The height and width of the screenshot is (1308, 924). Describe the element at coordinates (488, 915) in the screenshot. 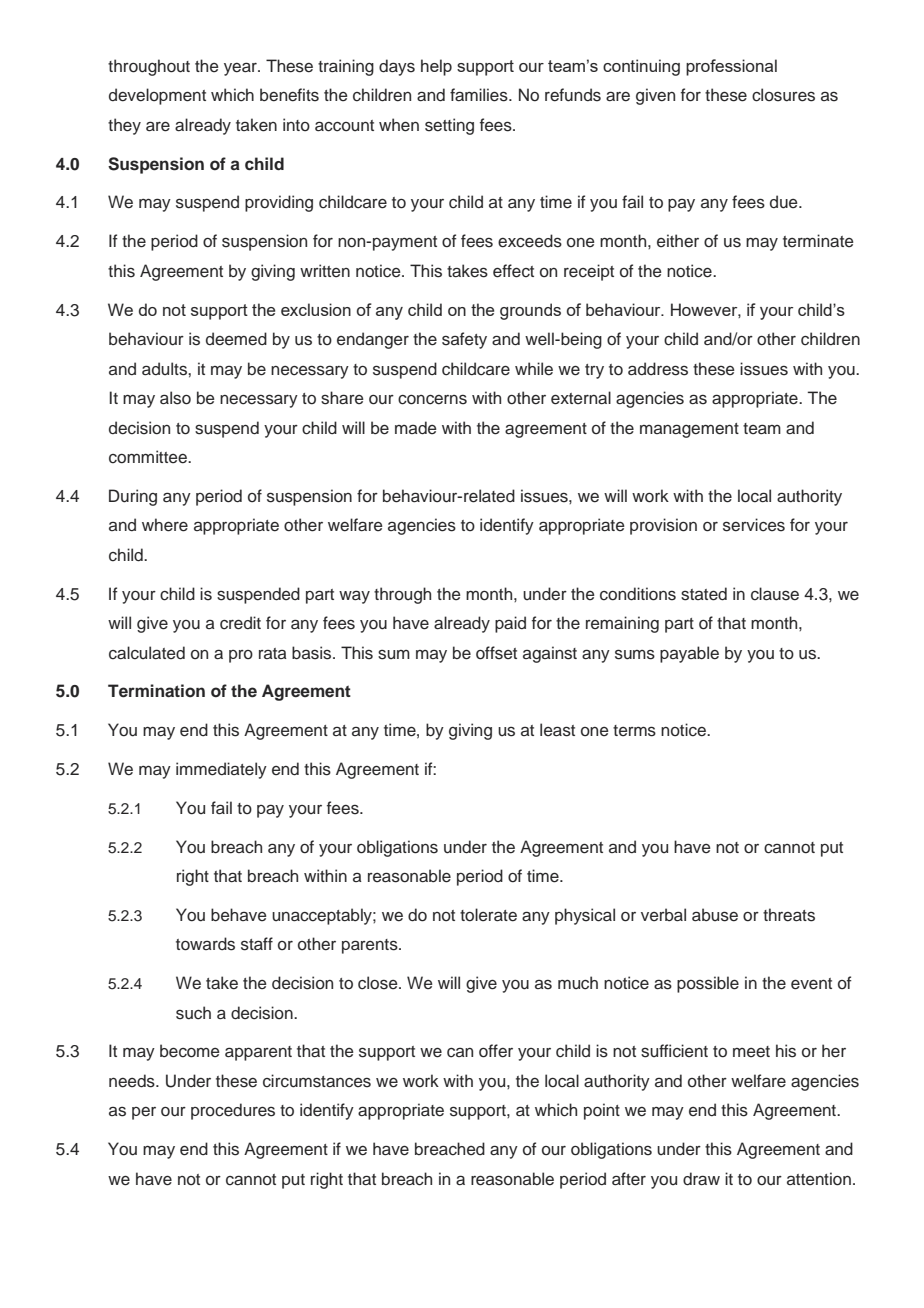

I see `tolerate` at that location.
